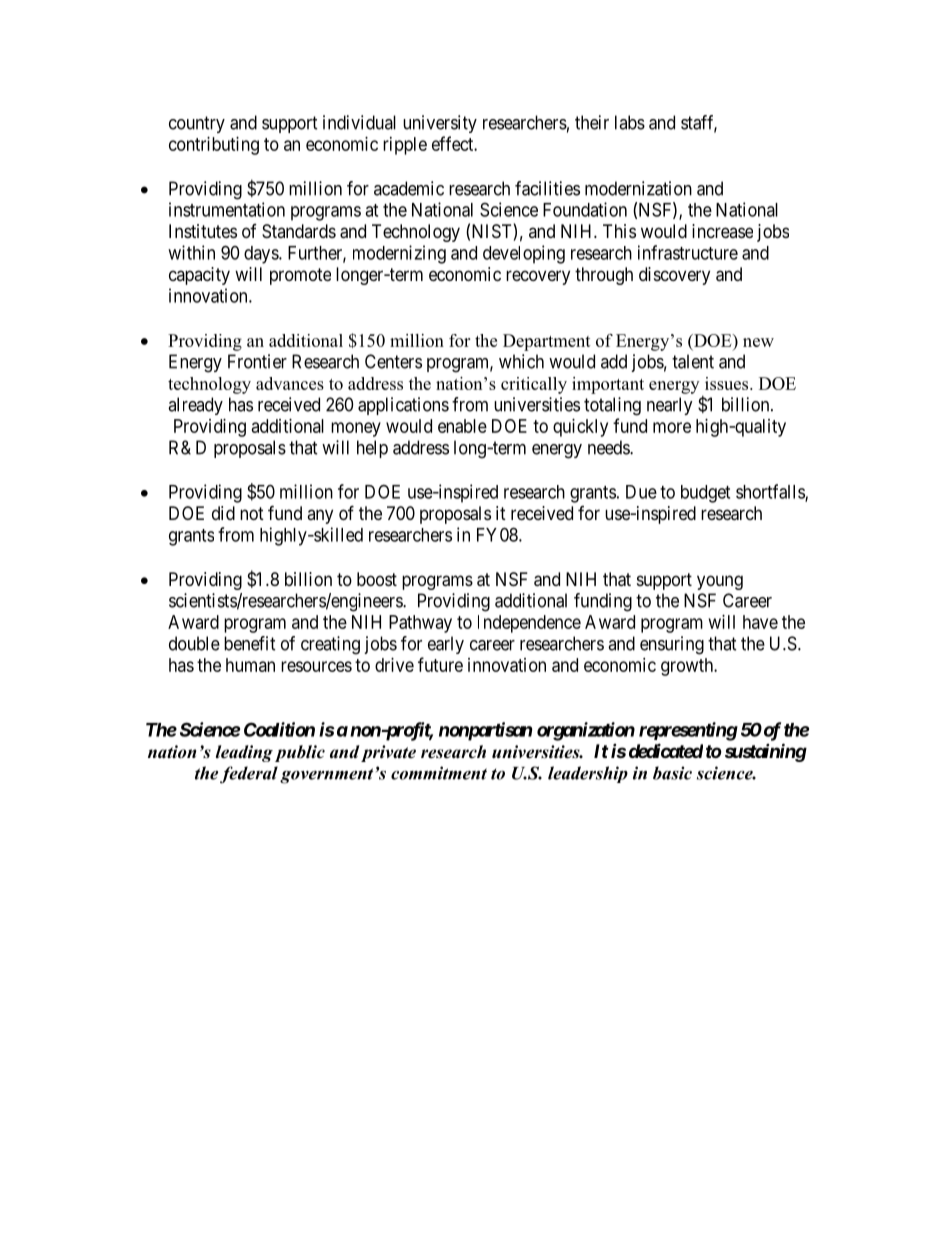  What do you see at coordinates (720, 582) in the screenshot?
I see `young` at bounding box center [720, 582].
